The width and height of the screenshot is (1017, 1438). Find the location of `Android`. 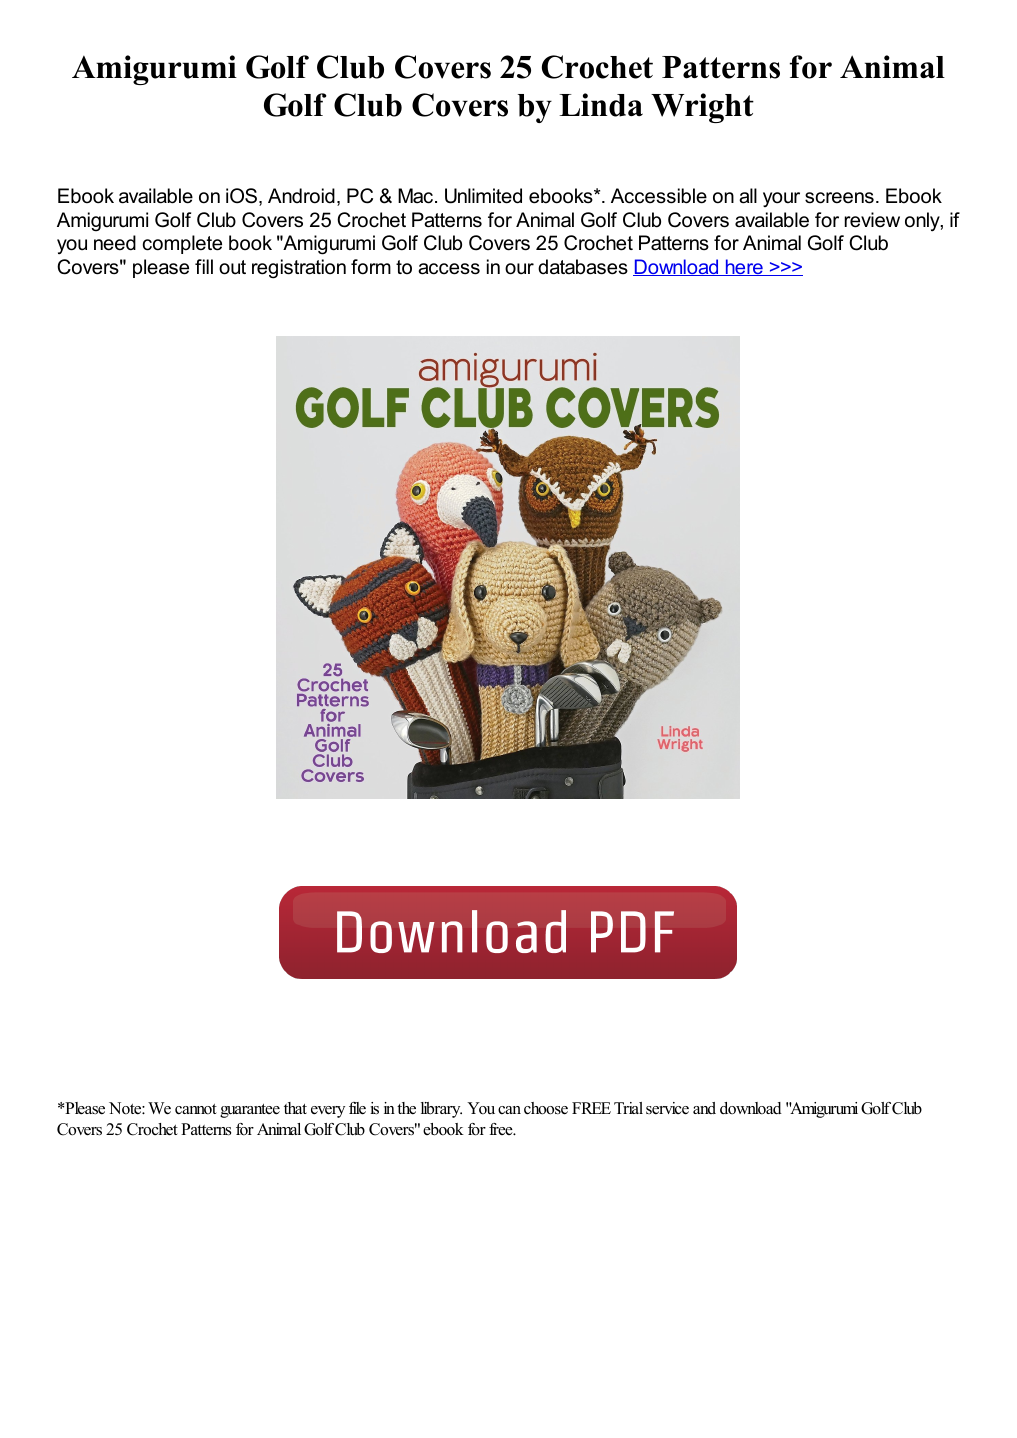

Android is located at coordinates (301, 196).
